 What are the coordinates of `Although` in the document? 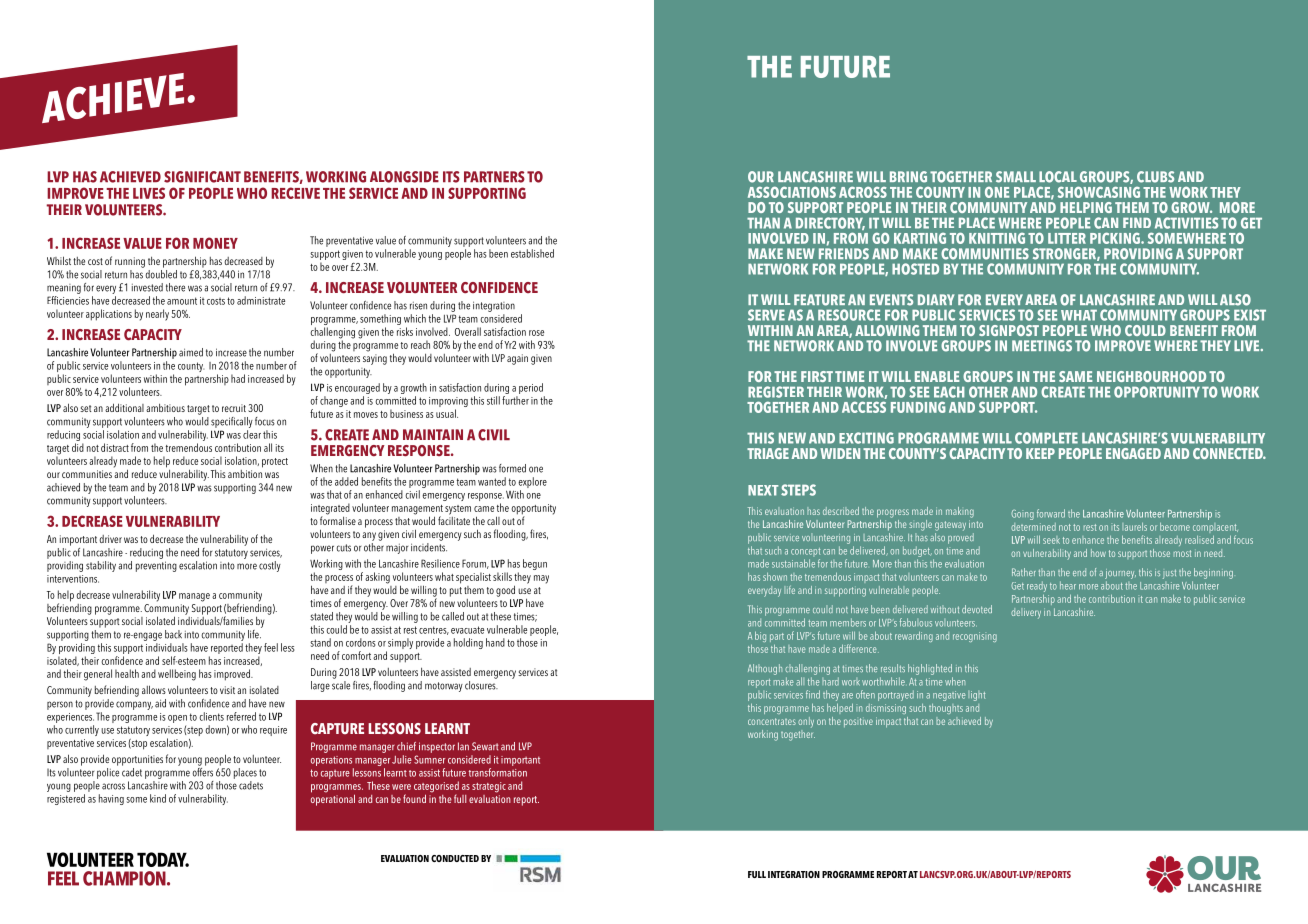 It's located at (765, 669).
